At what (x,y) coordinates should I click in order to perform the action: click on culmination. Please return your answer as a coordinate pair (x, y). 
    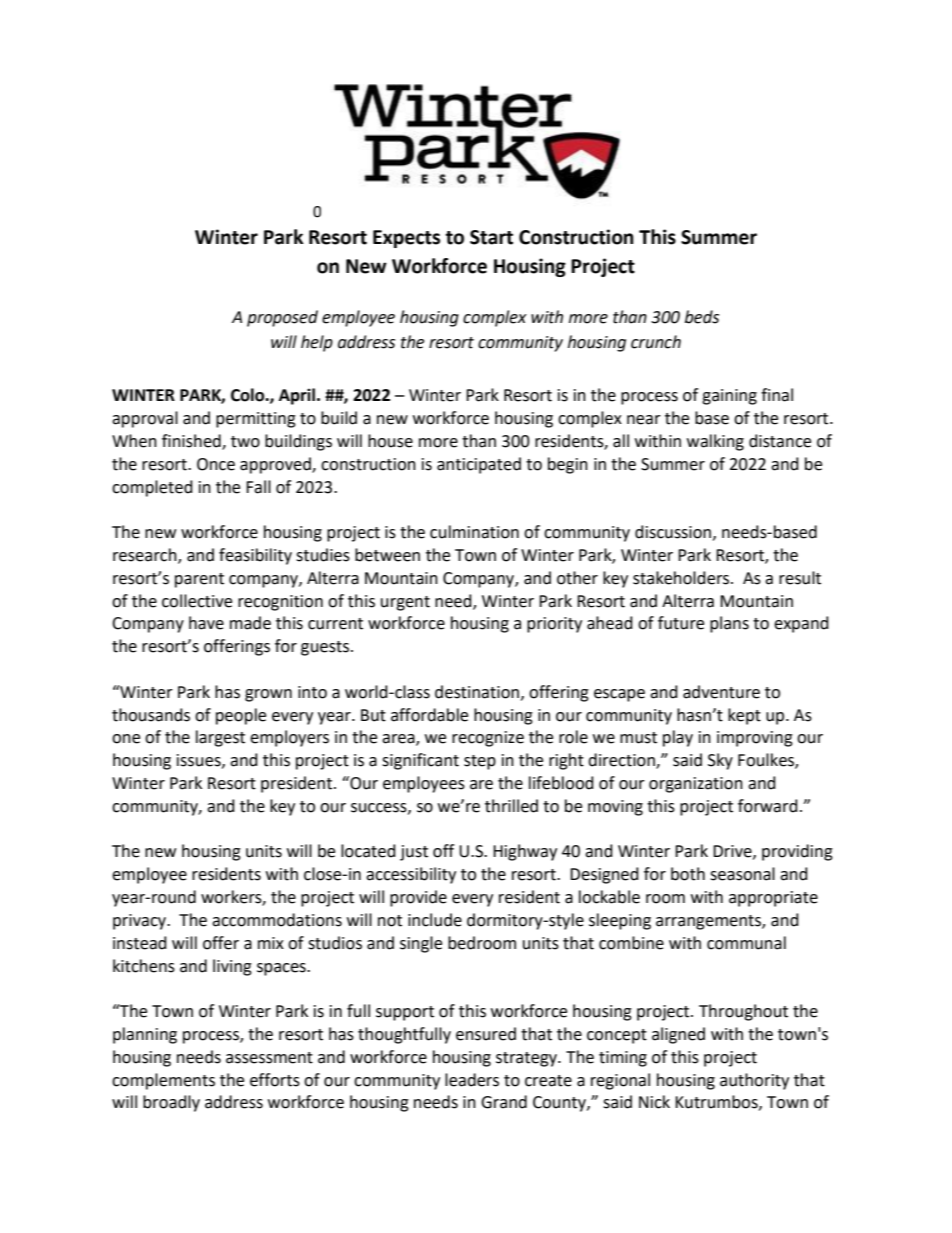
    Looking at the image, I should click on (474, 532).
